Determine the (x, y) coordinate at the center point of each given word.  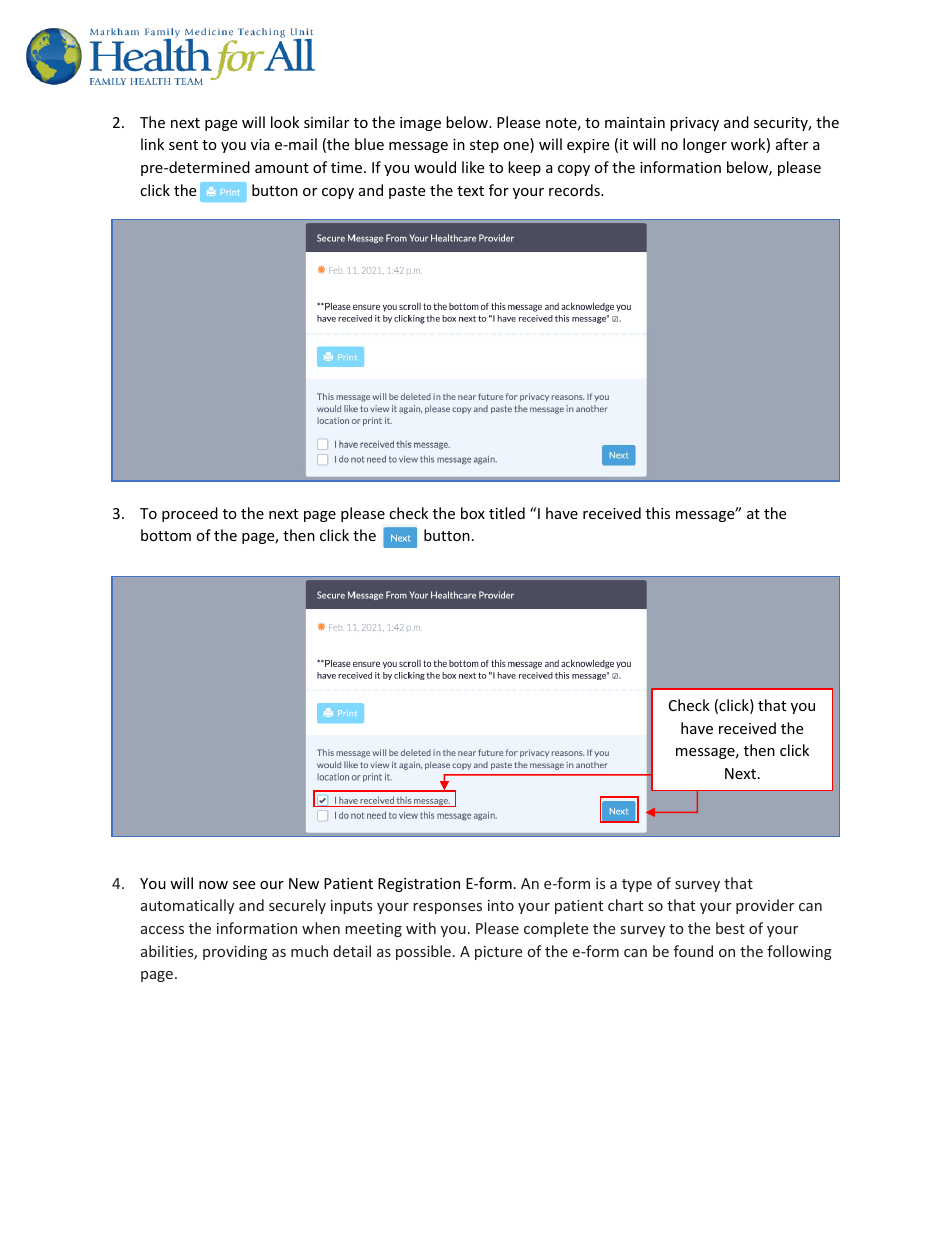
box (473, 513)
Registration (419, 885)
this (658, 513)
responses (447, 908)
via (260, 144)
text (470, 191)
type (637, 885)
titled (507, 513)
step (484, 146)
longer (705, 145)
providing (235, 952)
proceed (190, 514)
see (244, 885)
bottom (166, 535)
